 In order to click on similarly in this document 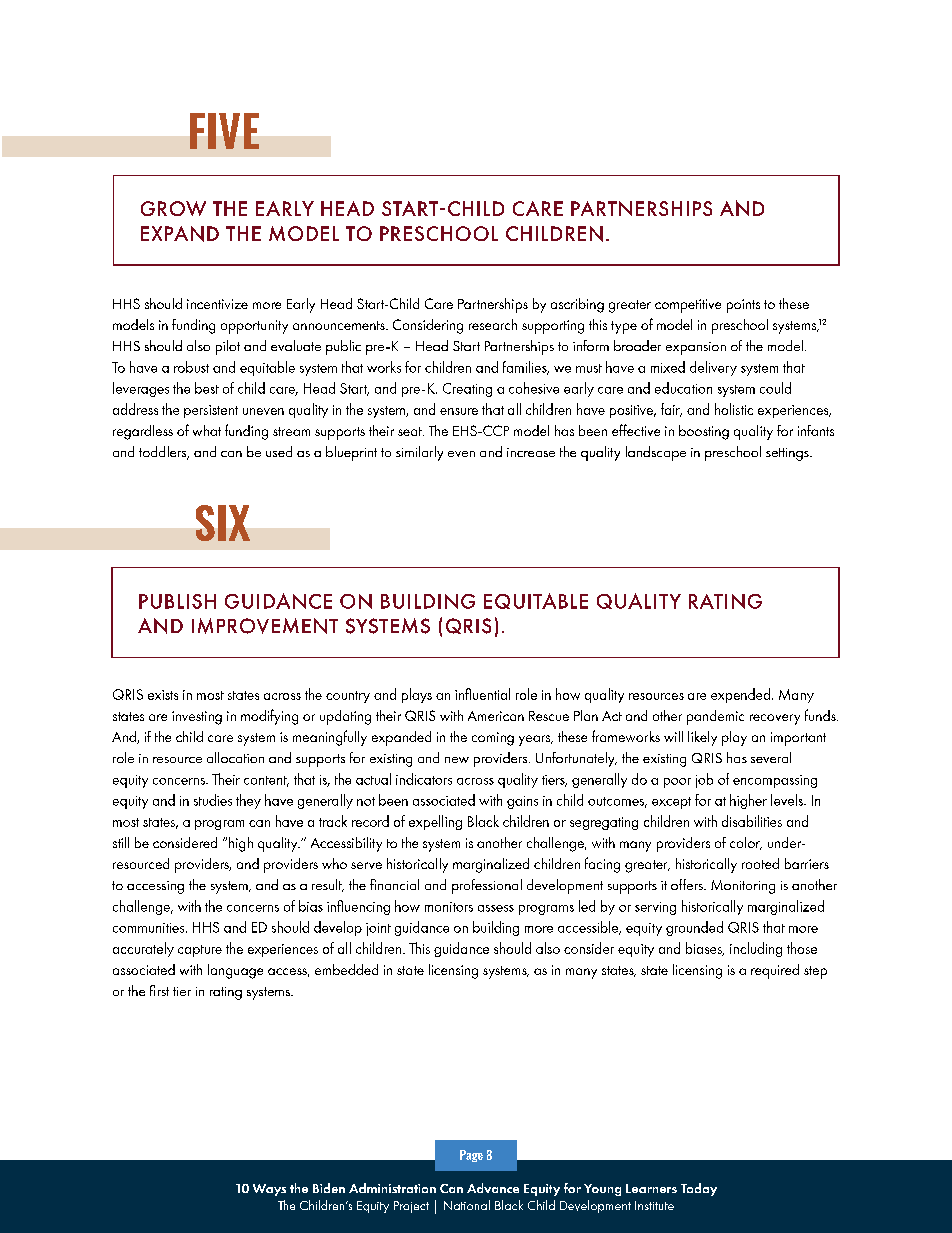, I will do `click(419, 453)`.
